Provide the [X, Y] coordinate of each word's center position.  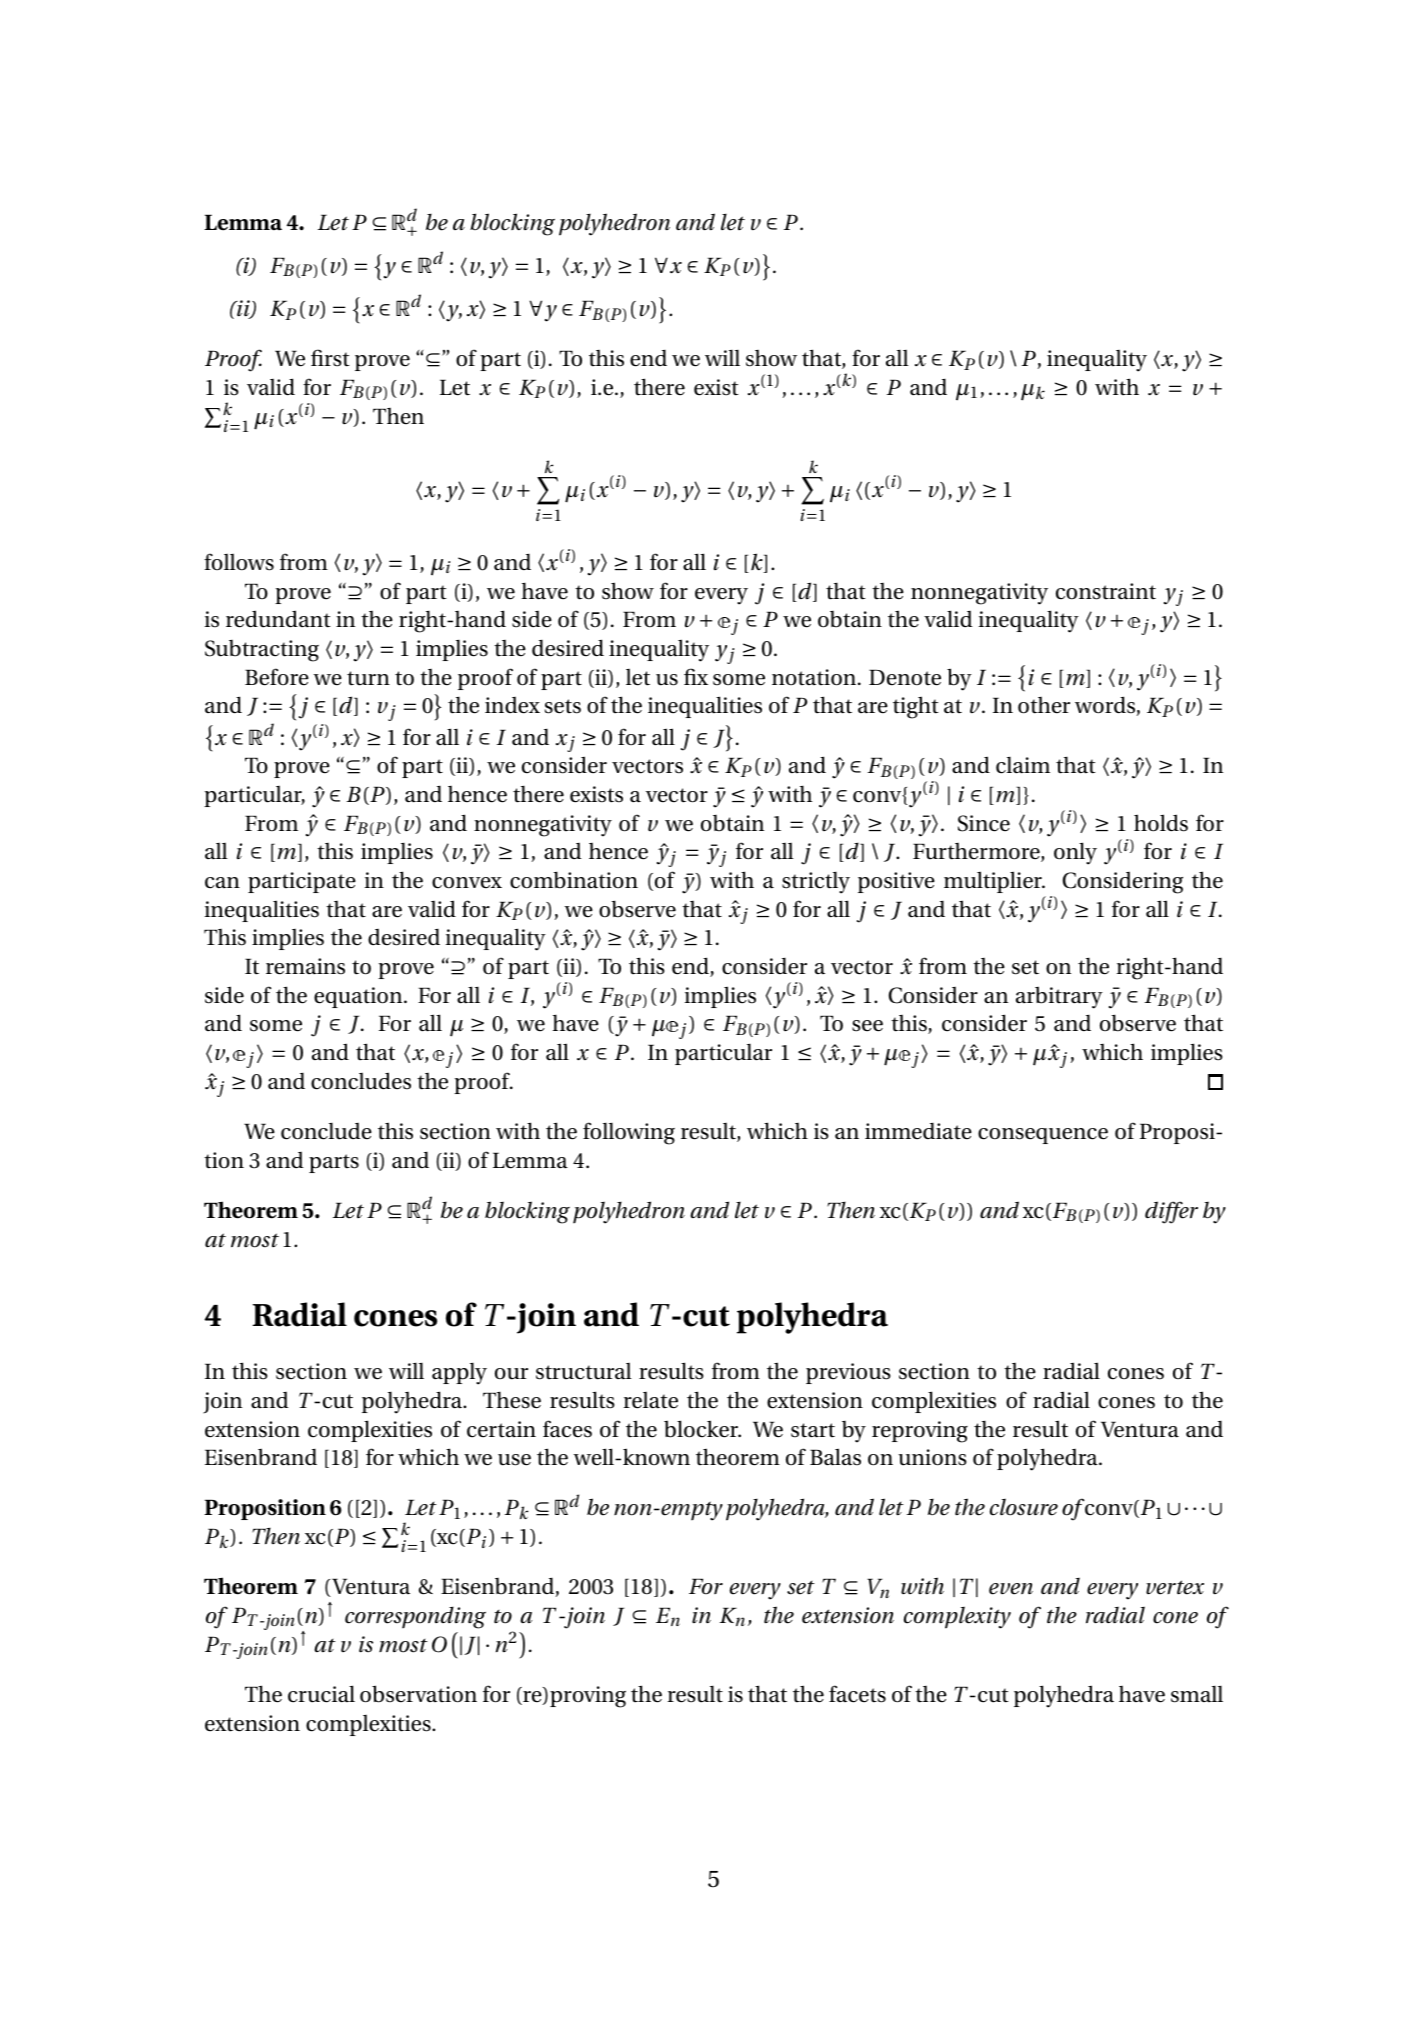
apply [459, 1374]
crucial [321, 1694]
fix [696, 676]
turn [368, 678]
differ [1171, 1212]
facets [857, 1694]
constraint [1106, 591]
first [330, 358]
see [867, 1026]
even [1011, 1589]
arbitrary [1059, 997]
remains [305, 966]
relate [650, 1400]
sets [563, 706]
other [1044, 705]
